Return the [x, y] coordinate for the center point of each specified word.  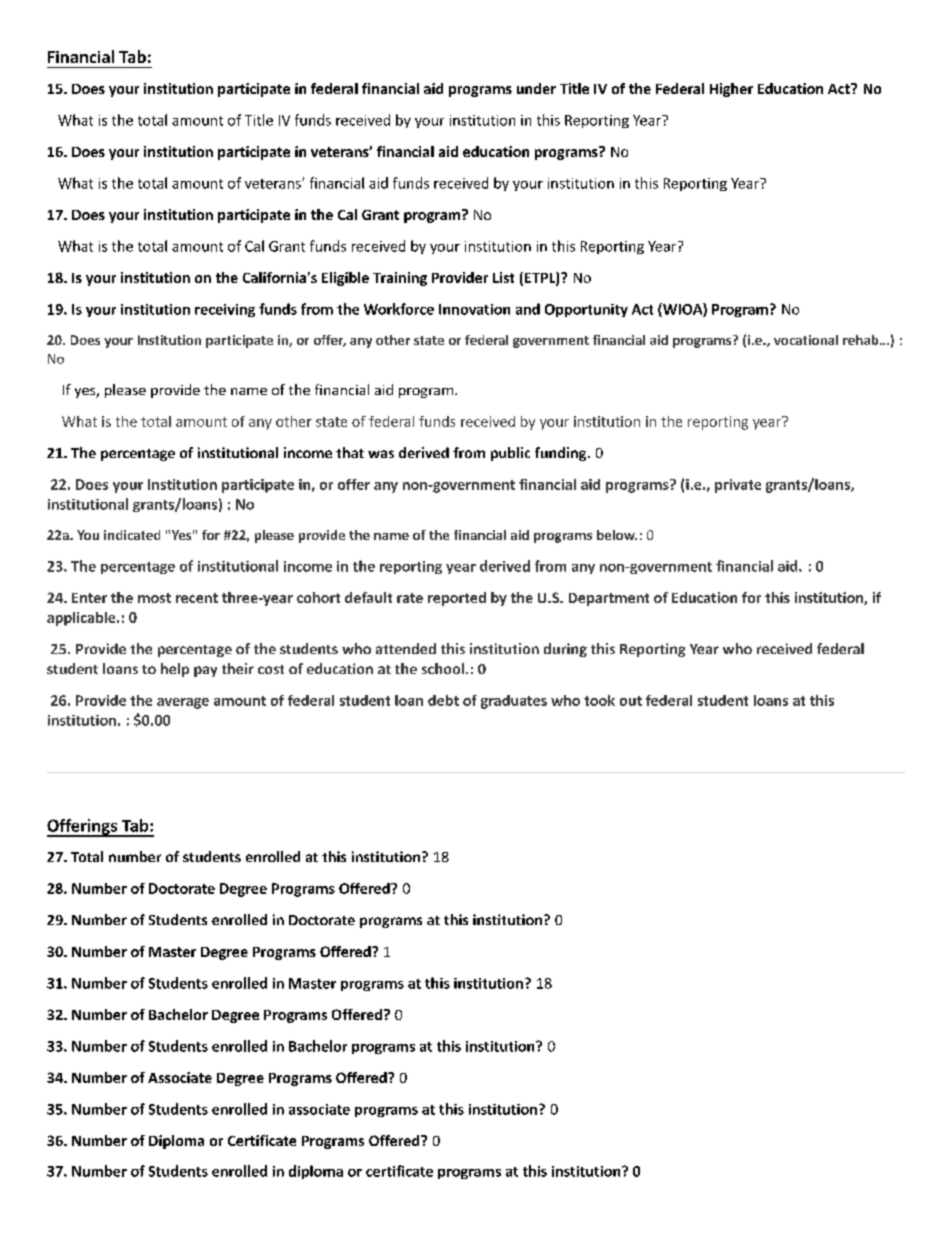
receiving [225, 310]
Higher [731, 90]
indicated [132, 535]
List [503, 277]
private [738, 486]
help [175, 670]
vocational [806, 340]
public [510, 454]
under [536, 88]
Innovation [474, 309]
